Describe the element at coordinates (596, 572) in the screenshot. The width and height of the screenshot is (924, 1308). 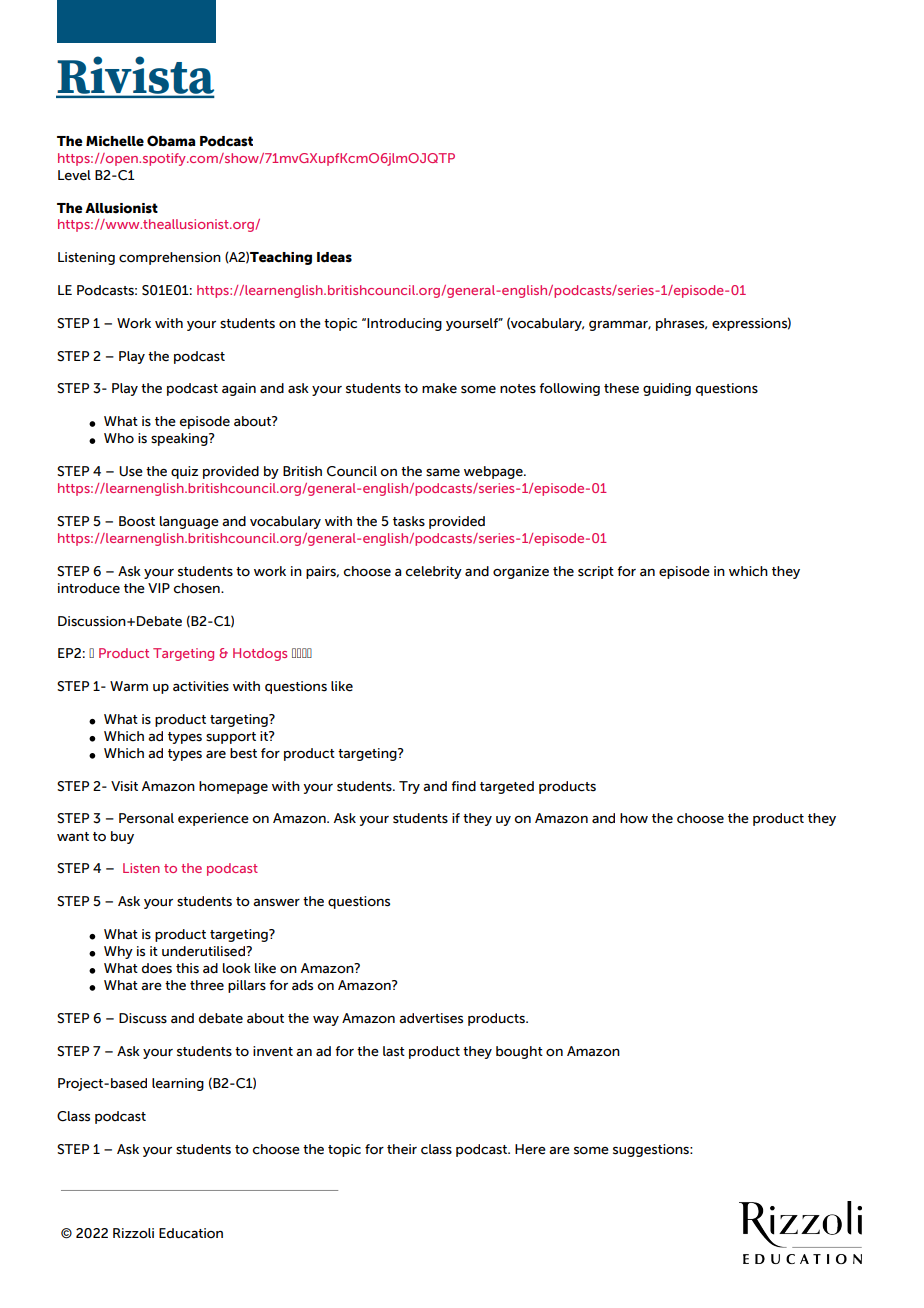
I see `script` at that location.
